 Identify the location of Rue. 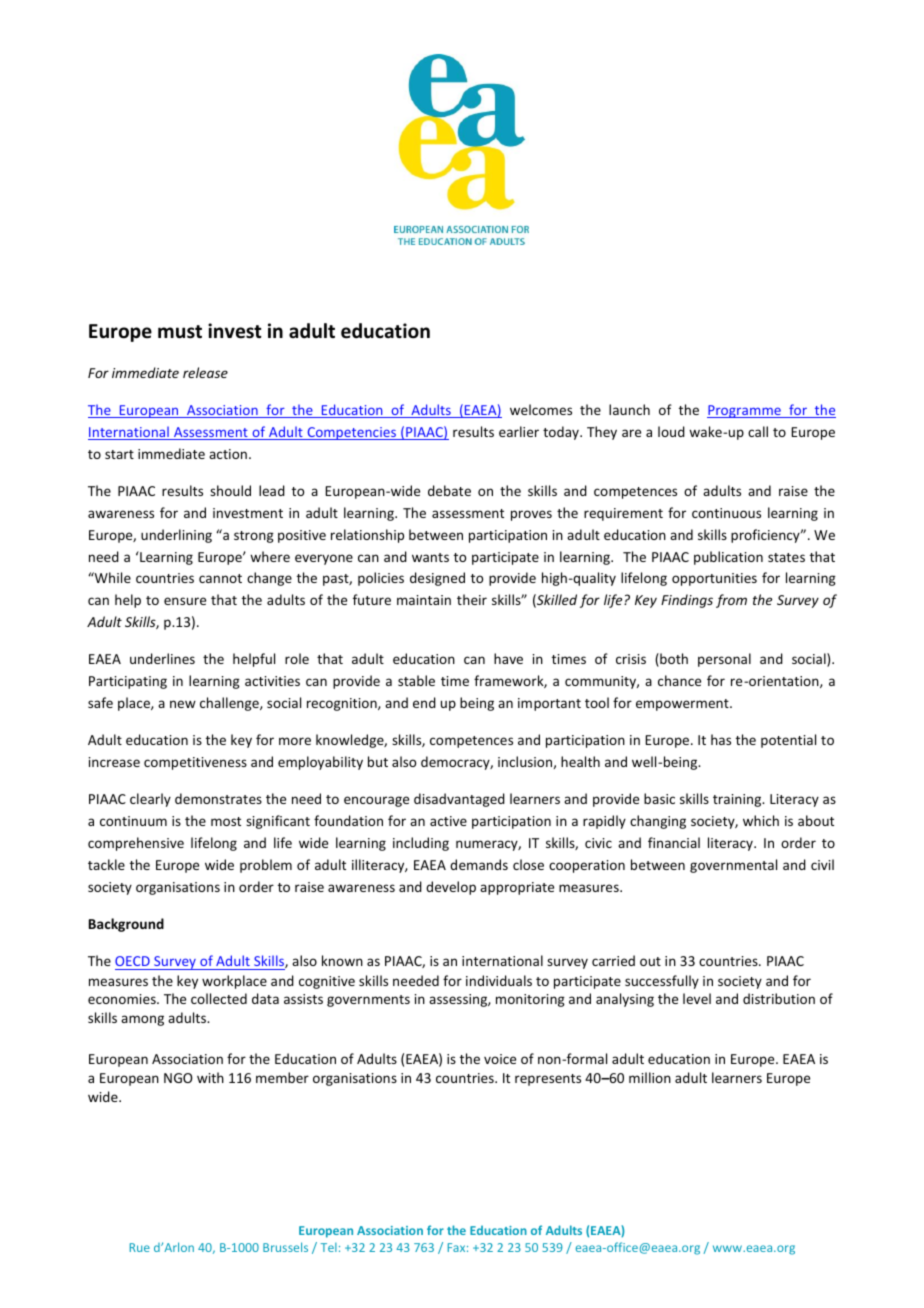
(140, 1247).
